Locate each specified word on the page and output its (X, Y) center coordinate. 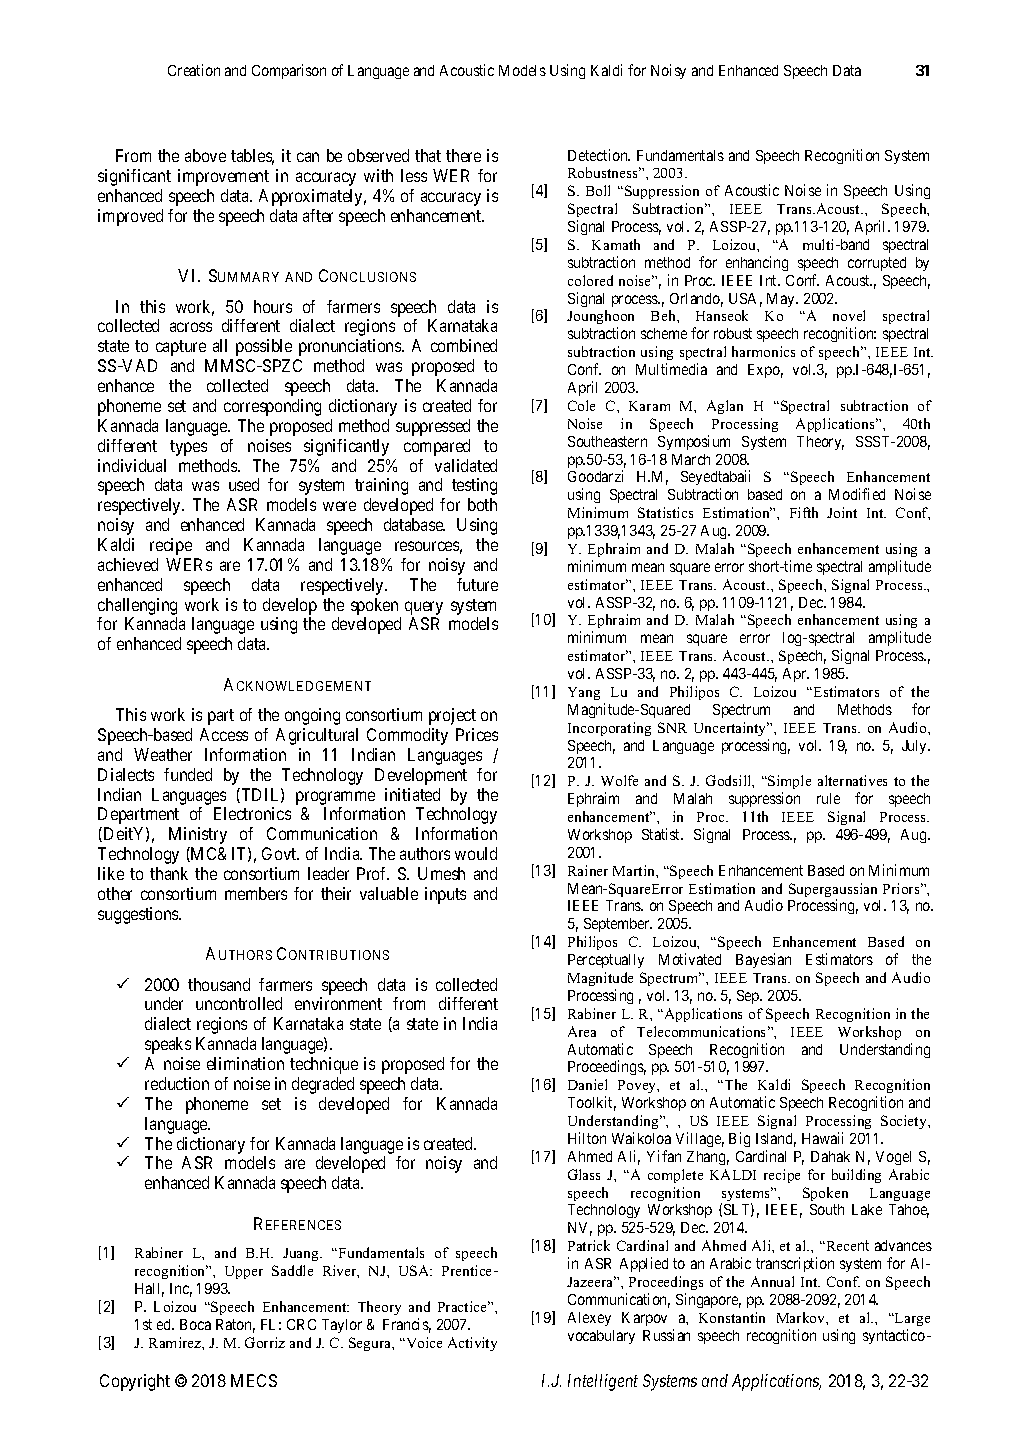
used (244, 484)
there (463, 155)
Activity (472, 1344)
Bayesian (763, 960)
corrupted (877, 264)
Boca (195, 1324)
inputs (445, 895)
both (482, 504)
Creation (194, 70)
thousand (219, 984)
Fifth (804, 512)
